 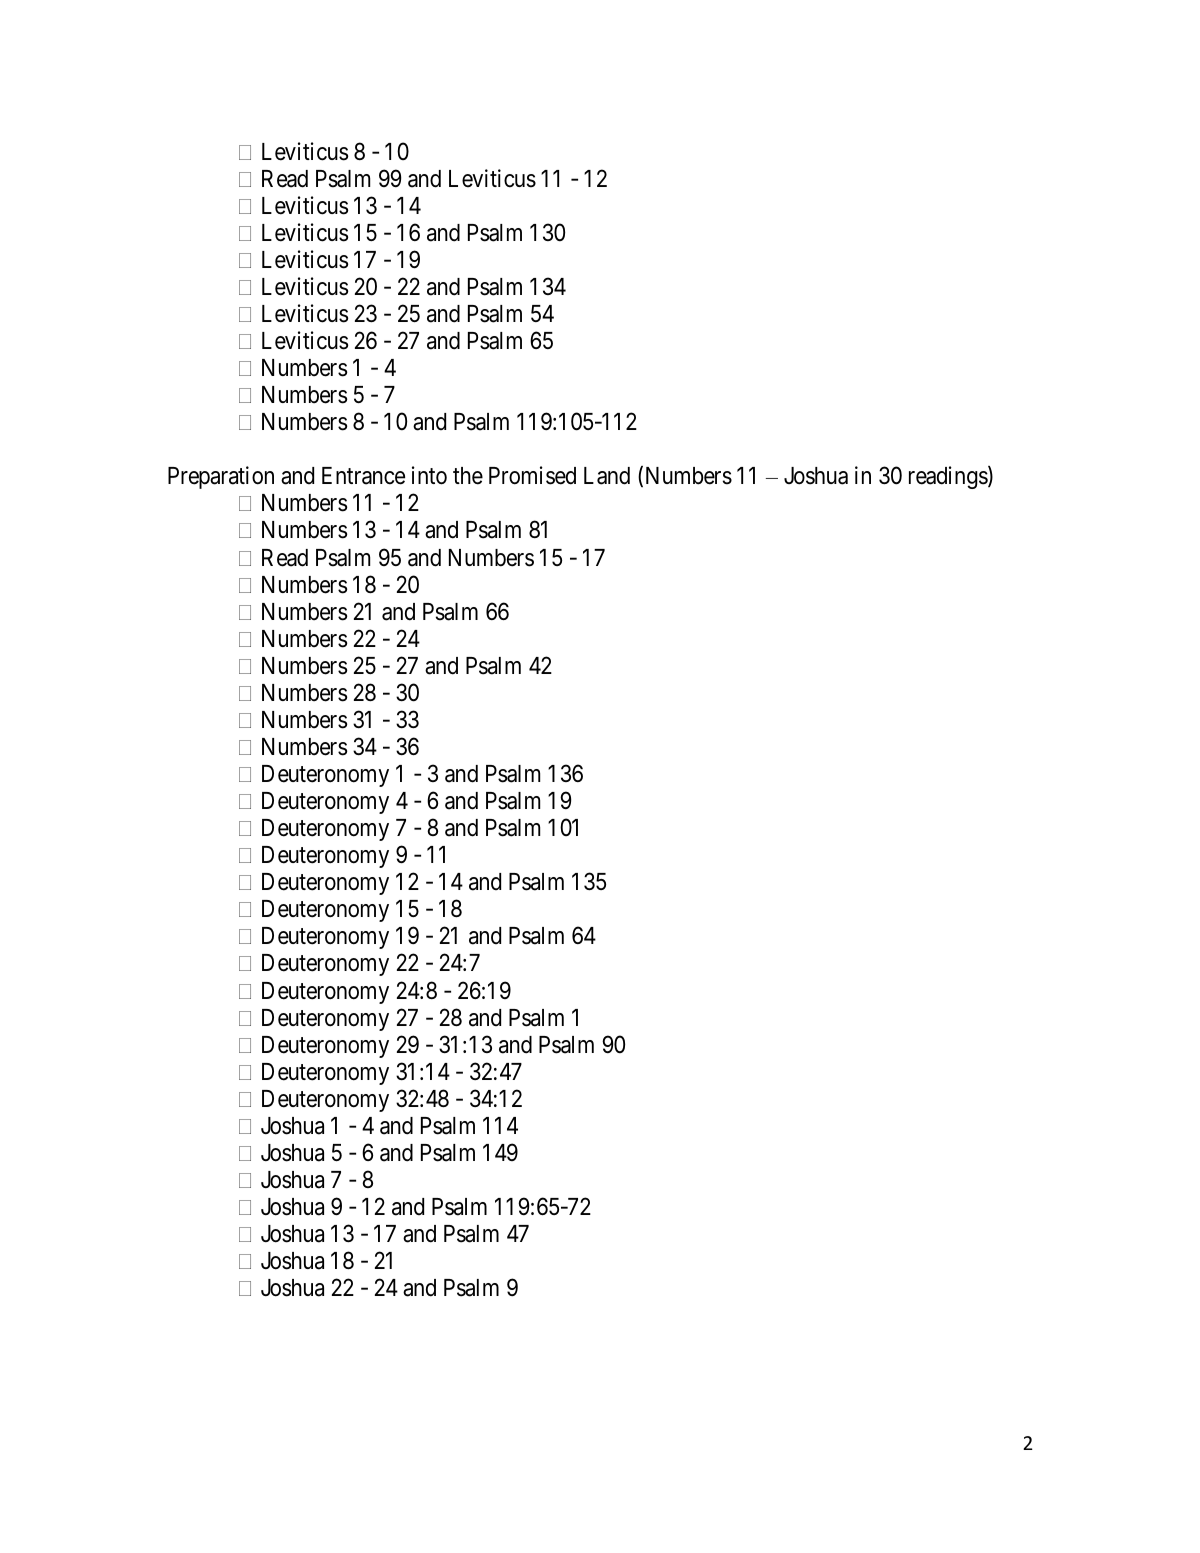 What do you see at coordinates (468, 476) in the screenshot?
I see `the` at bounding box center [468, 476].
